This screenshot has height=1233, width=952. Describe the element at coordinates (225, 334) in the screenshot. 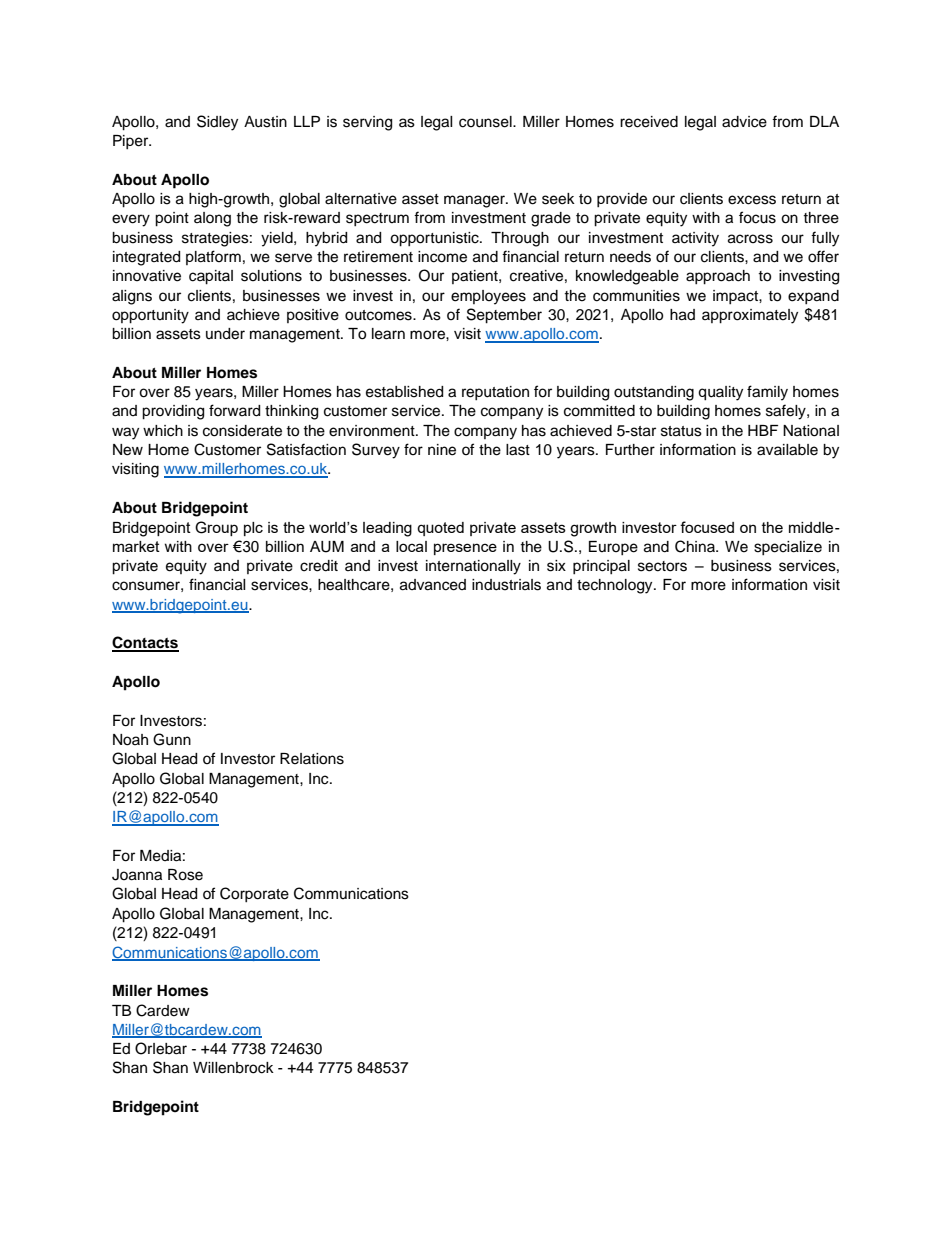

I see `under` at that location.
